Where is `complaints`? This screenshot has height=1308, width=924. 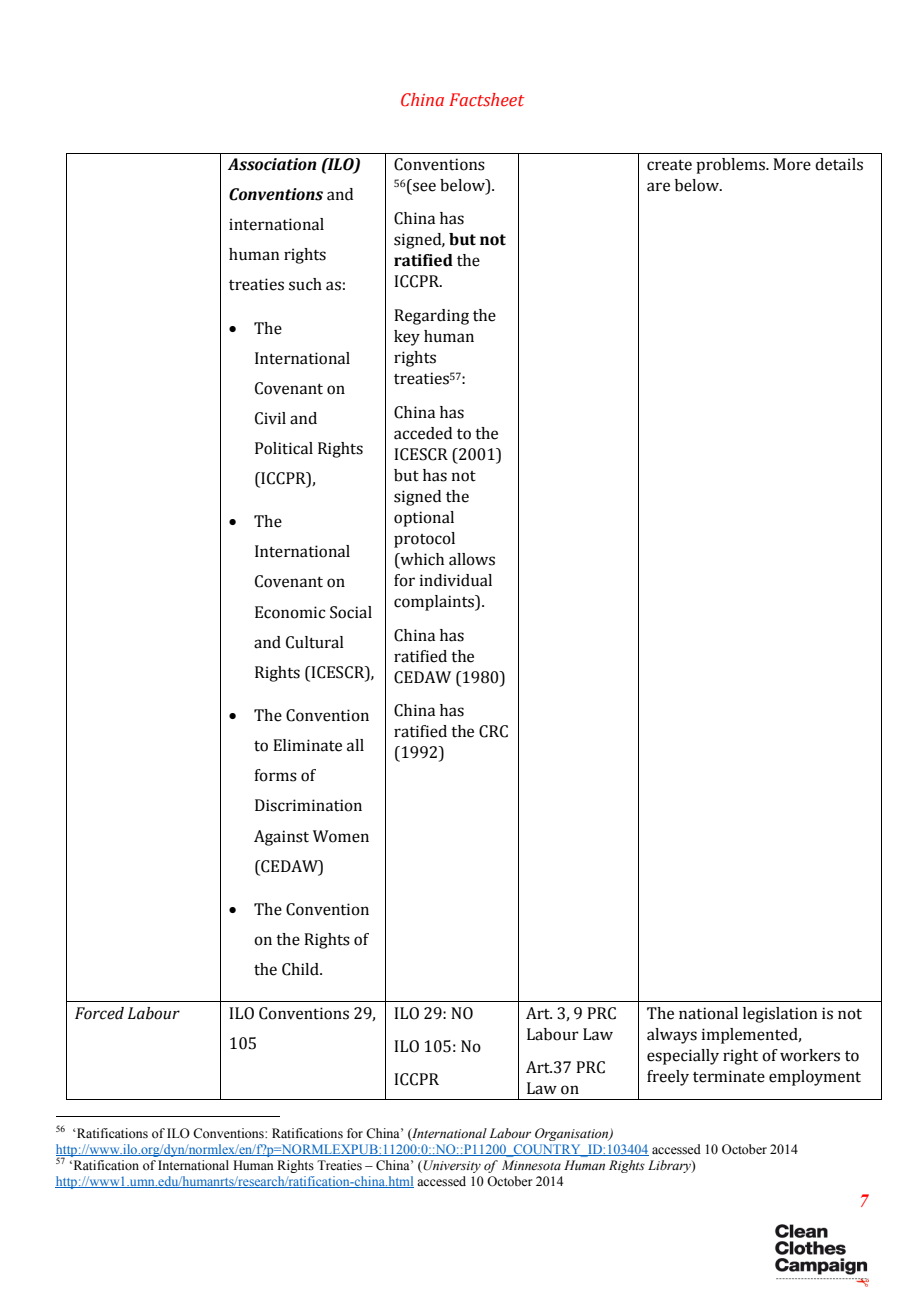
complaints is located at coordinates (435, 603).
